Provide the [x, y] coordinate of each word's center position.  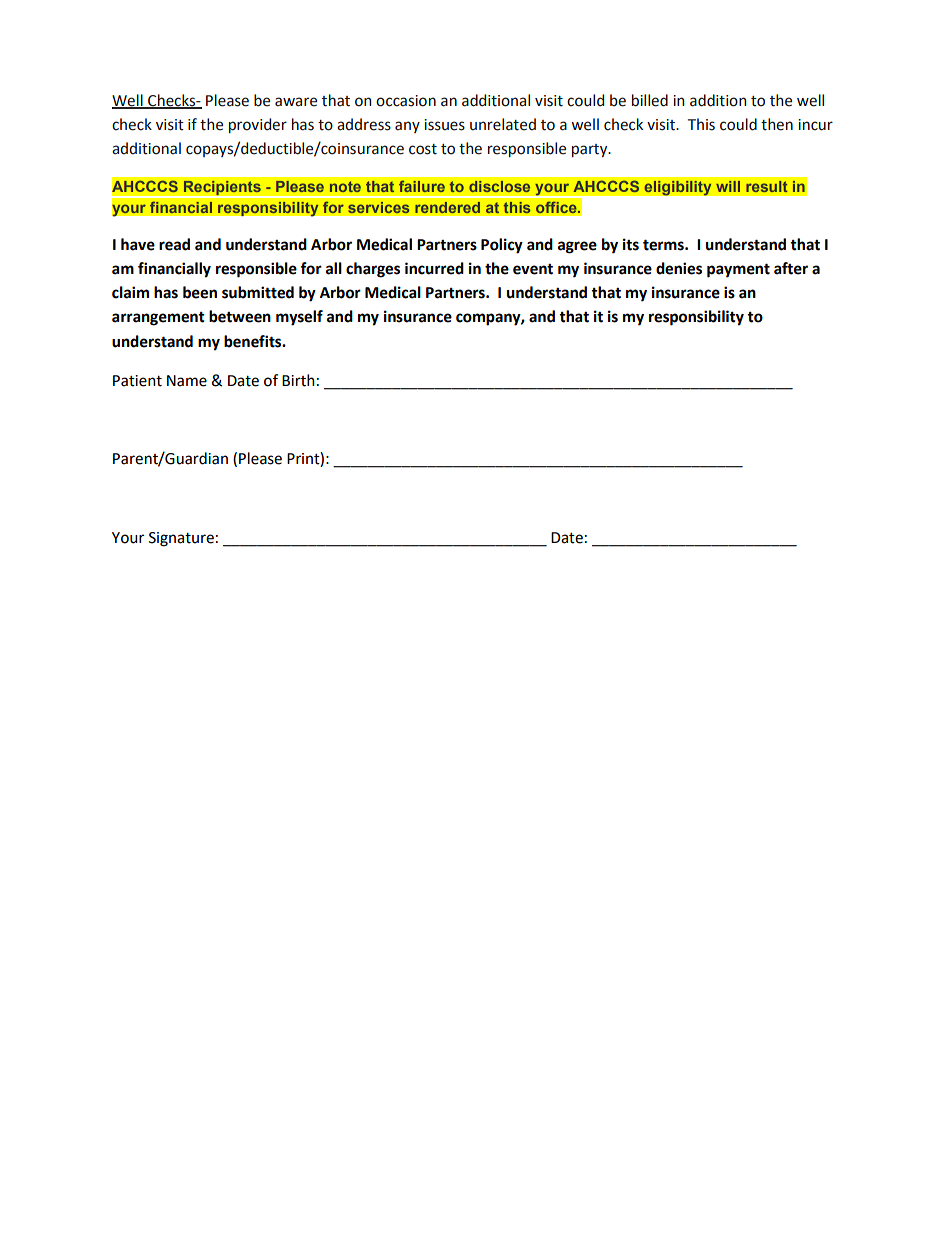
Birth [298, 380]
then [777, 124]
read [174, 244]
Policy [502, 246]
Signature [181, 539]
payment [738, 270]
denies [679, 268]
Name [187, 381]
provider [258, 125]
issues [444, 125]
